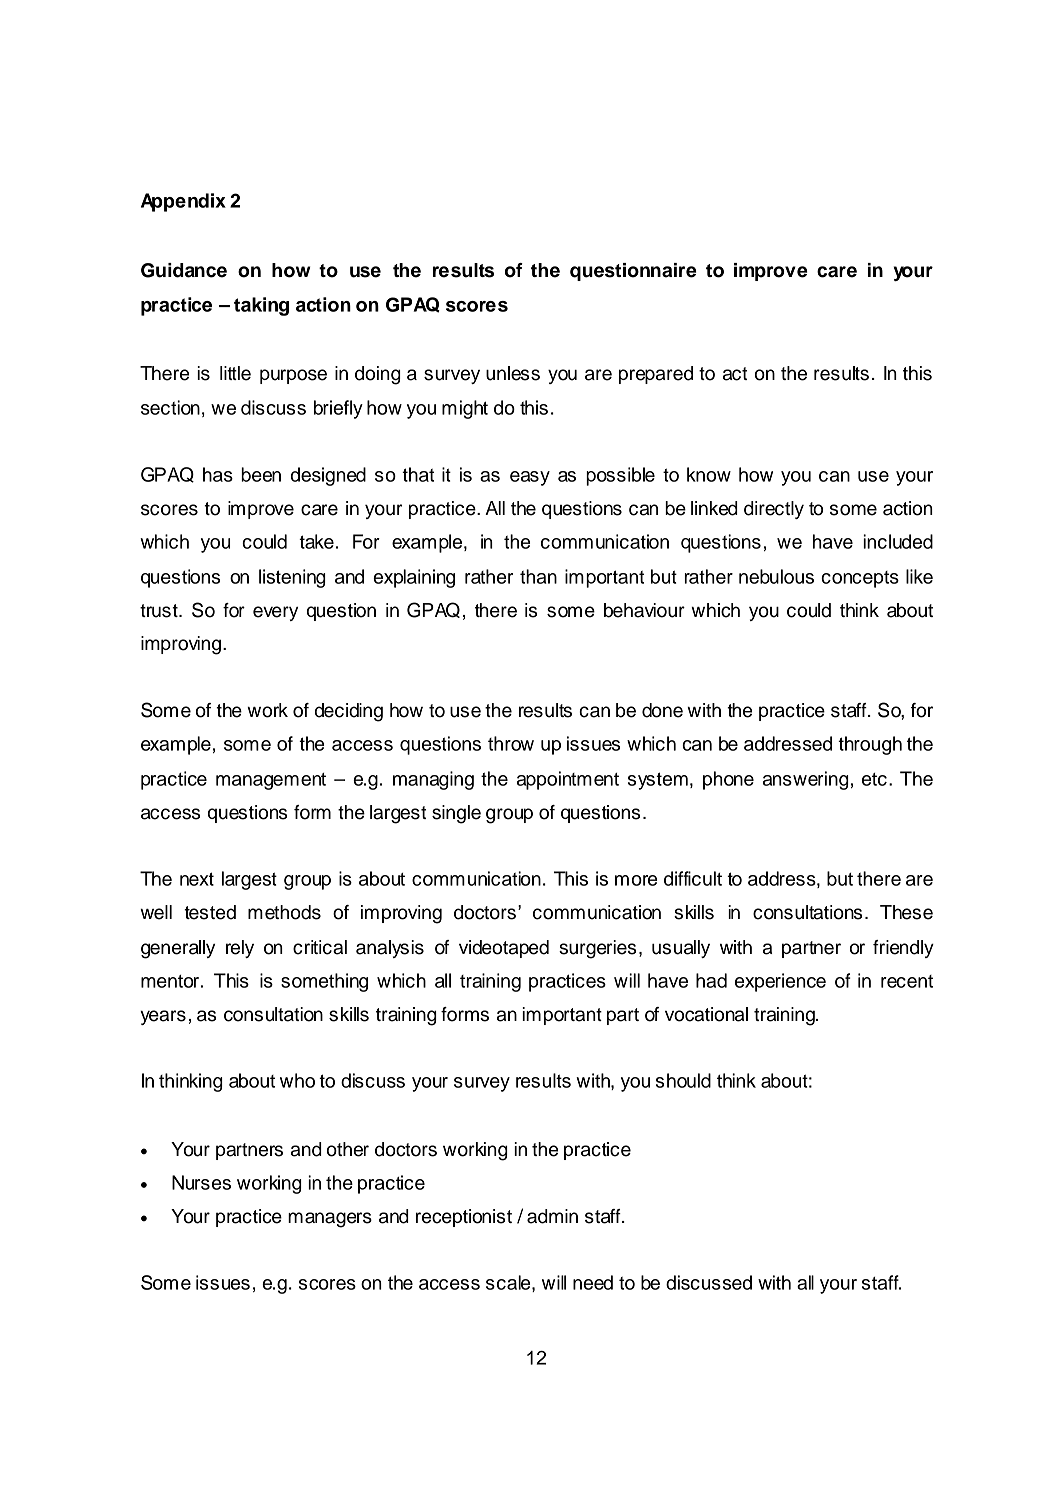 This screenshot has width=1061, height=1502. I want to click on concepts, so click(860, 579).
